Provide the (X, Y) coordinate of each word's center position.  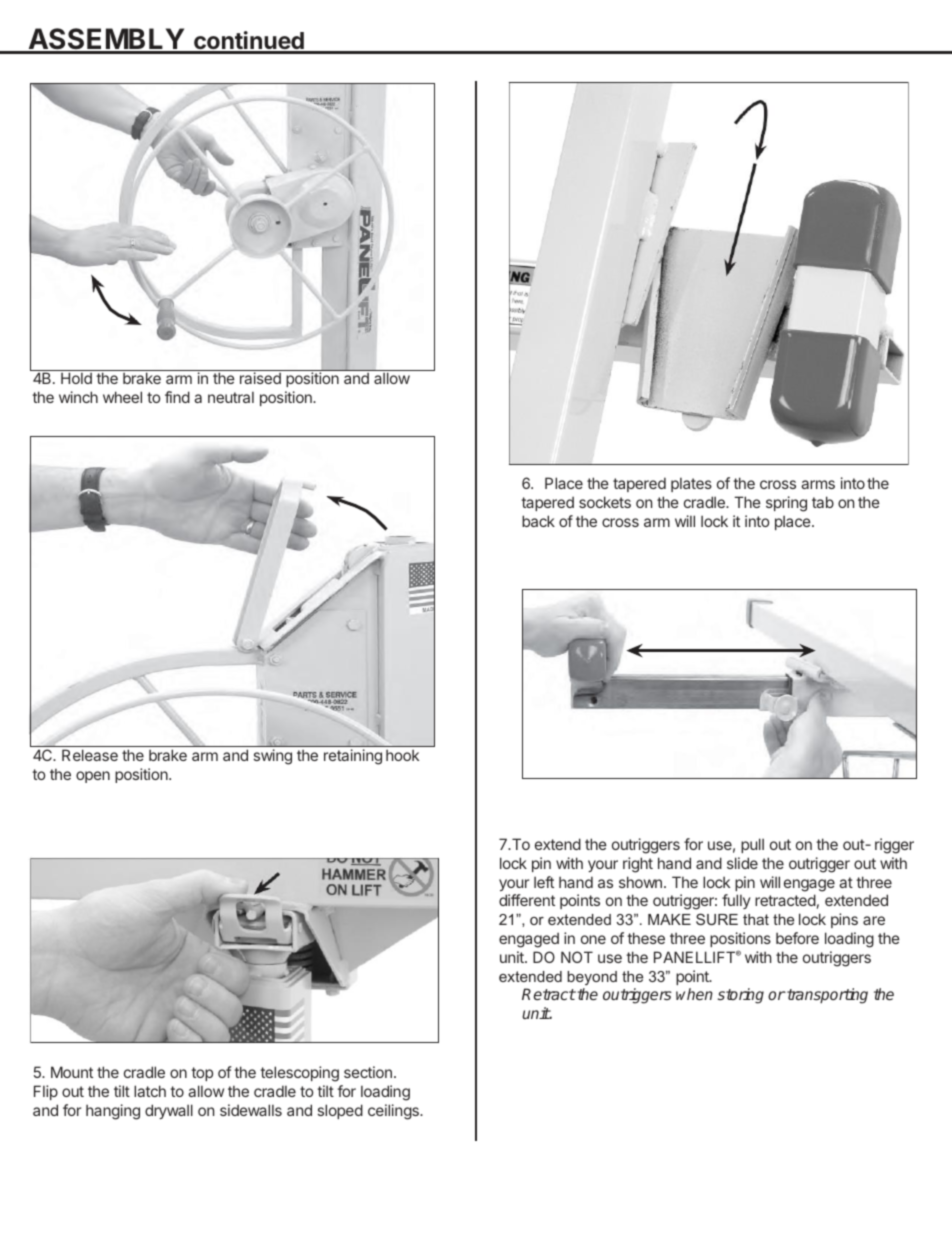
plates (691, 484)
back (538, 521)
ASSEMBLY (106, 40)
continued (249, 42)
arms (818, 484)
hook (402, 755)
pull (752, 845)
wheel (122, 397)
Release (90, 755)
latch (150, 1091)
